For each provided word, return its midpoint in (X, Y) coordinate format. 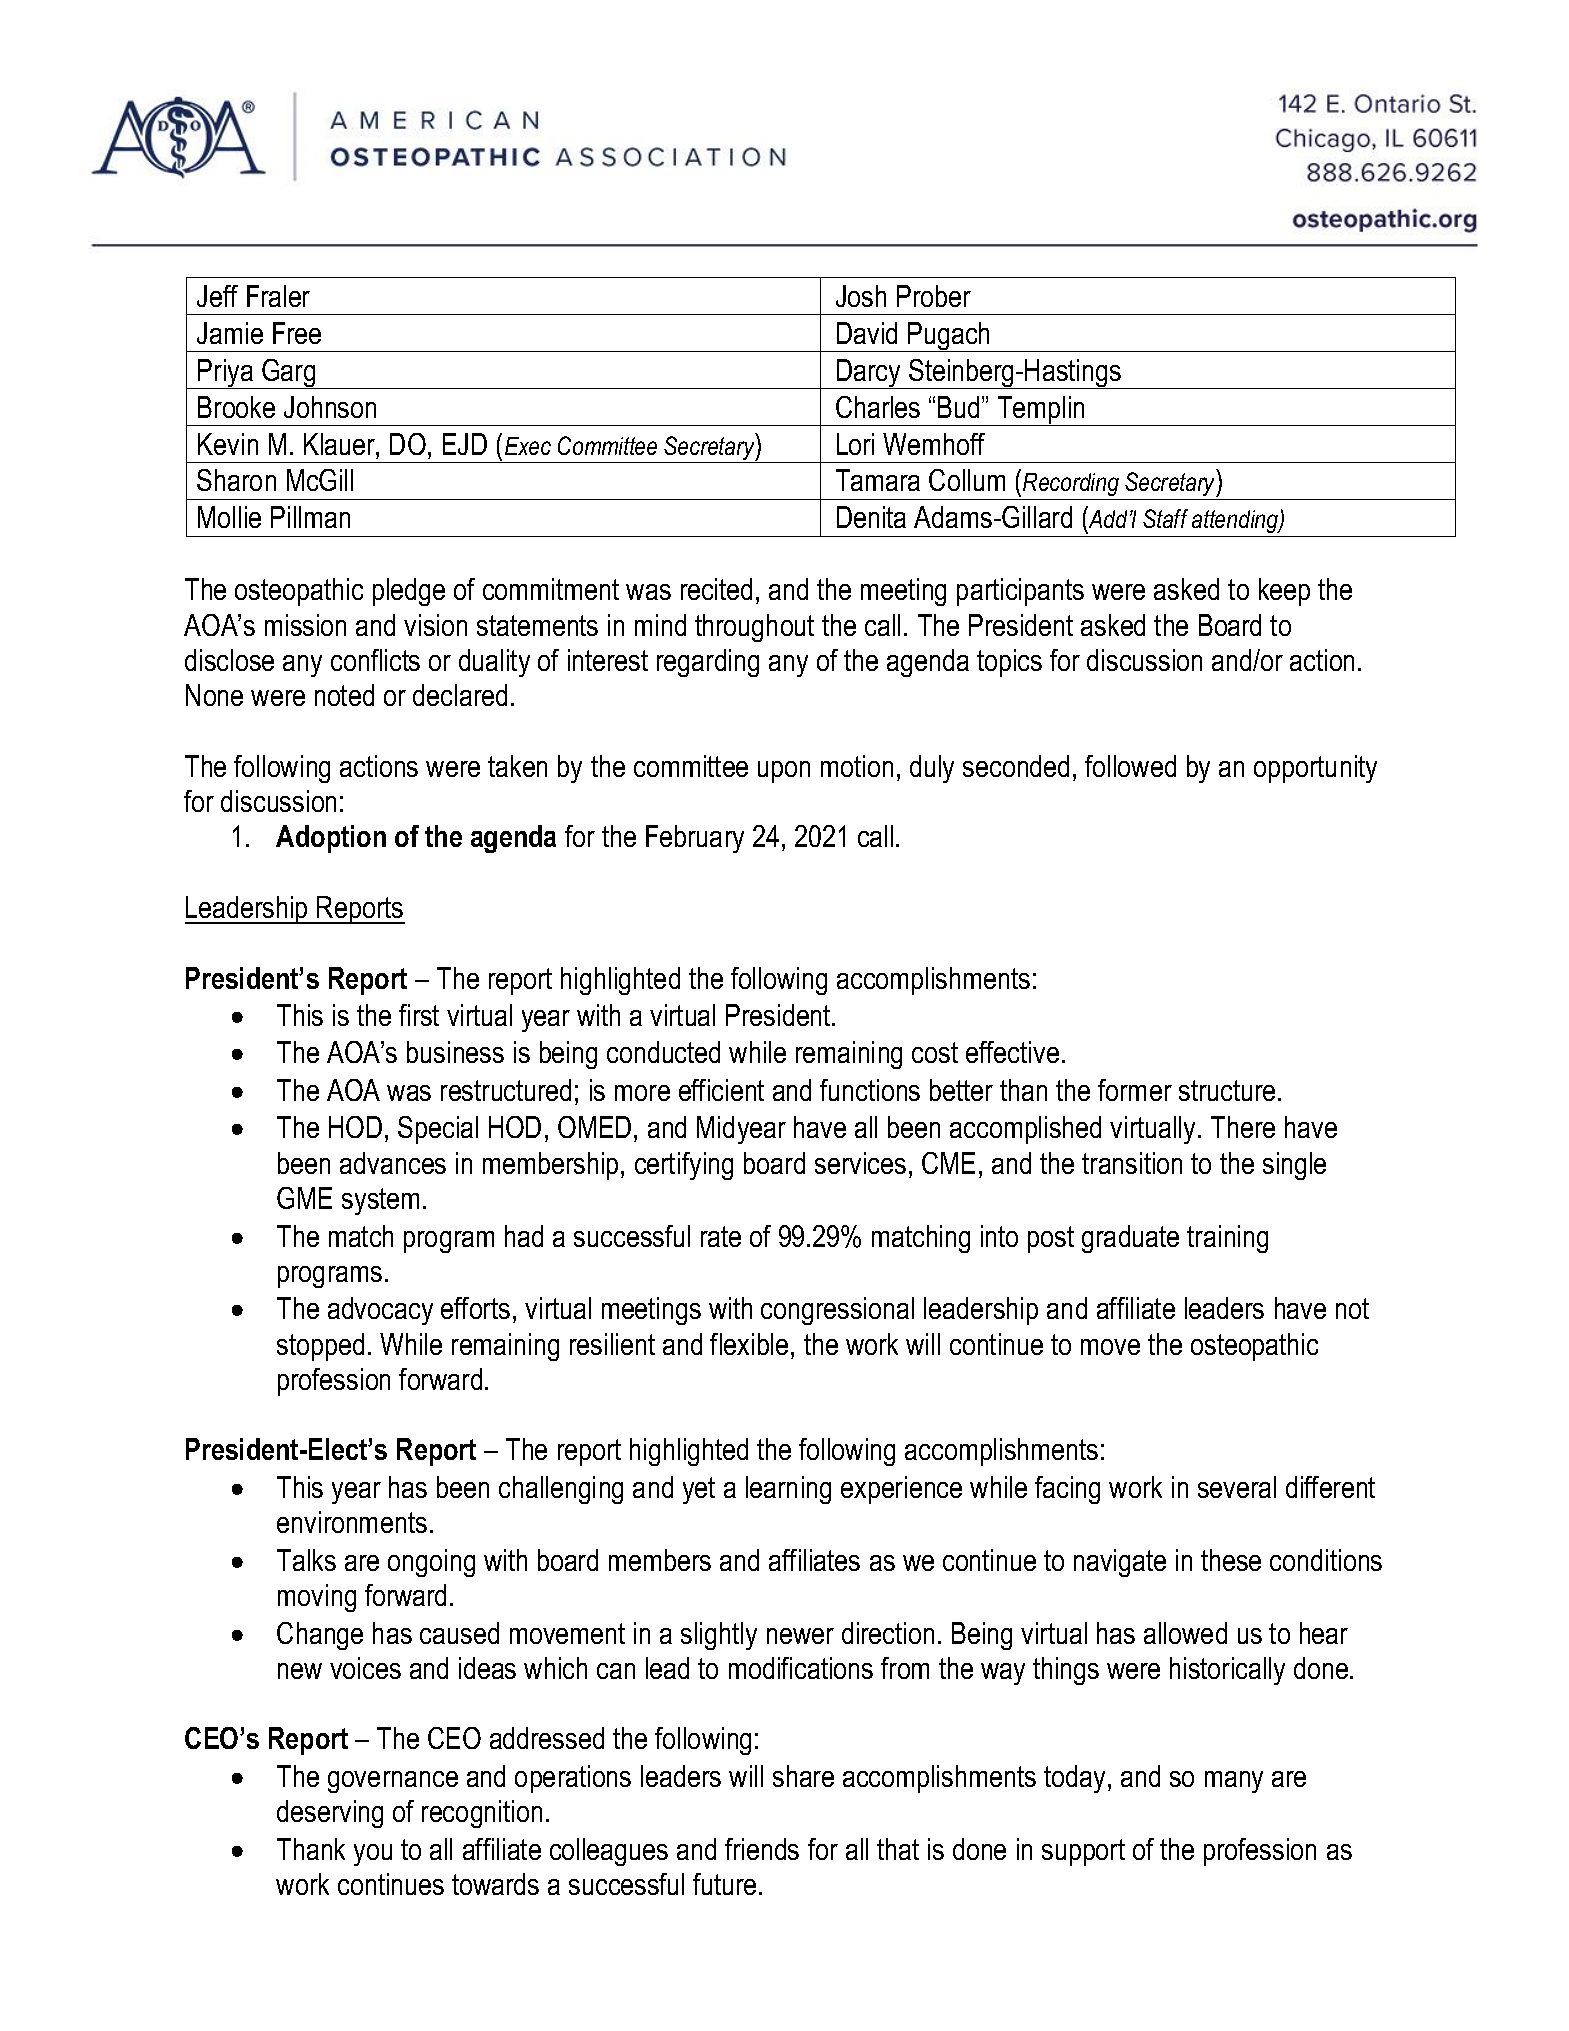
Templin (1041, 411)
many (1234, 1782)
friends (762, 1849)
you (373, 1855)
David (867, 333)
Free (297, 333)
